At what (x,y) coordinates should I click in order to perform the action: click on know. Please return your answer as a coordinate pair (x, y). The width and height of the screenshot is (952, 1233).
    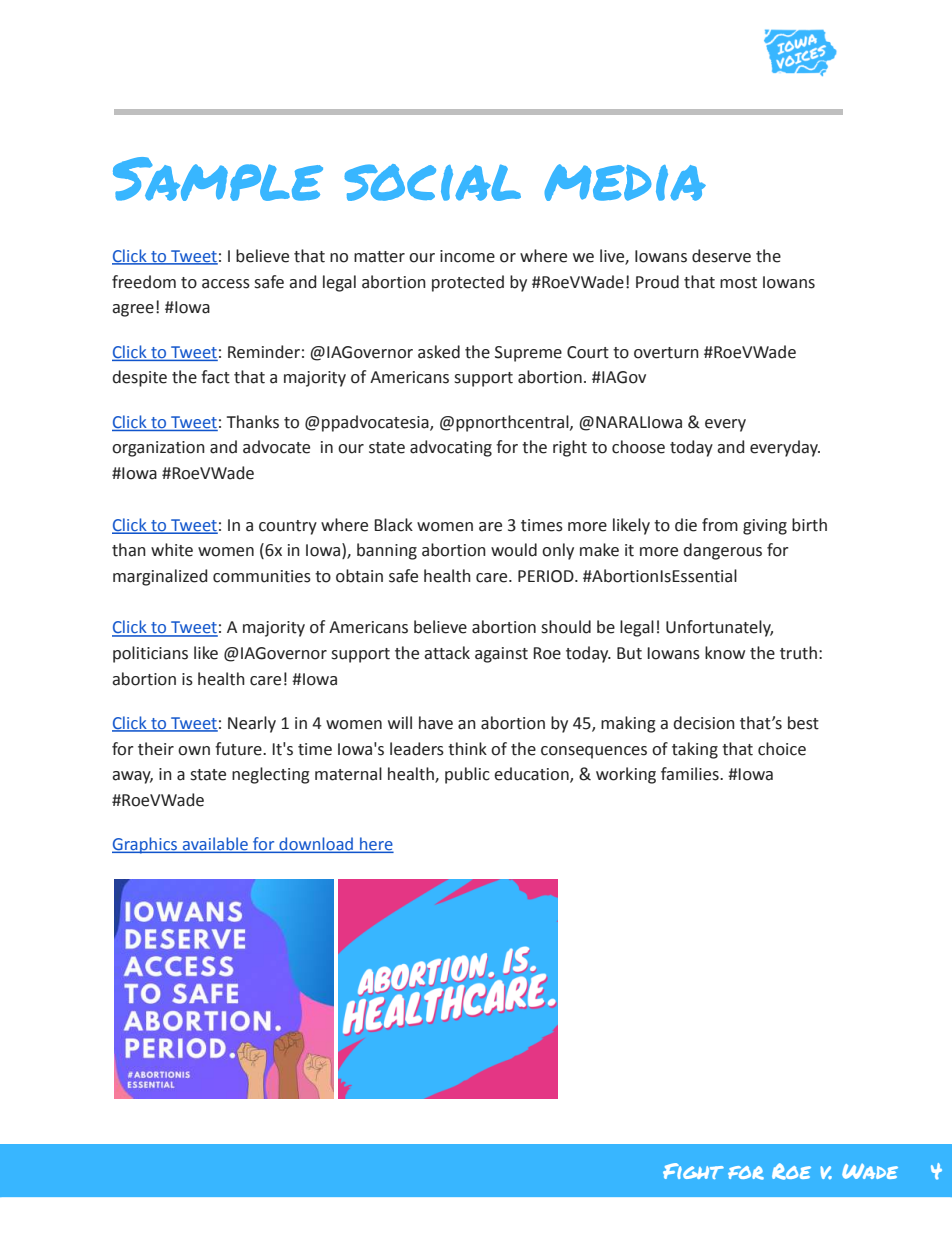
    Looking at the image, I should click on (725, 653).
